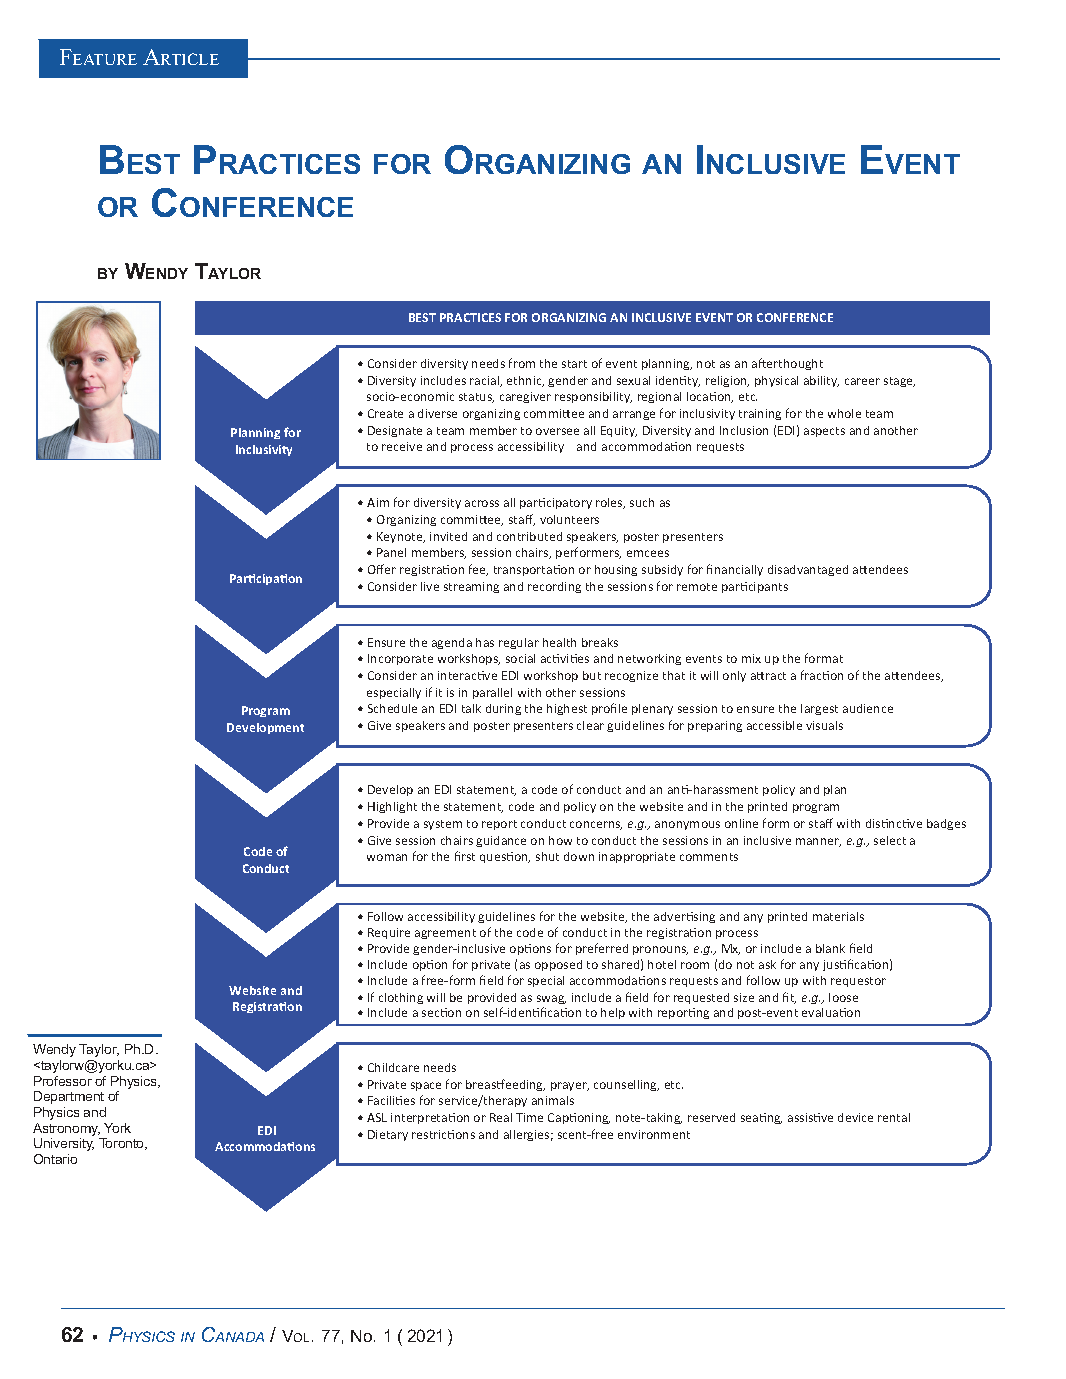 The height and width of the image is (1379, 1066). Describe the element at coordinates (501, 1117) in the image. I see `Real` at that location.
